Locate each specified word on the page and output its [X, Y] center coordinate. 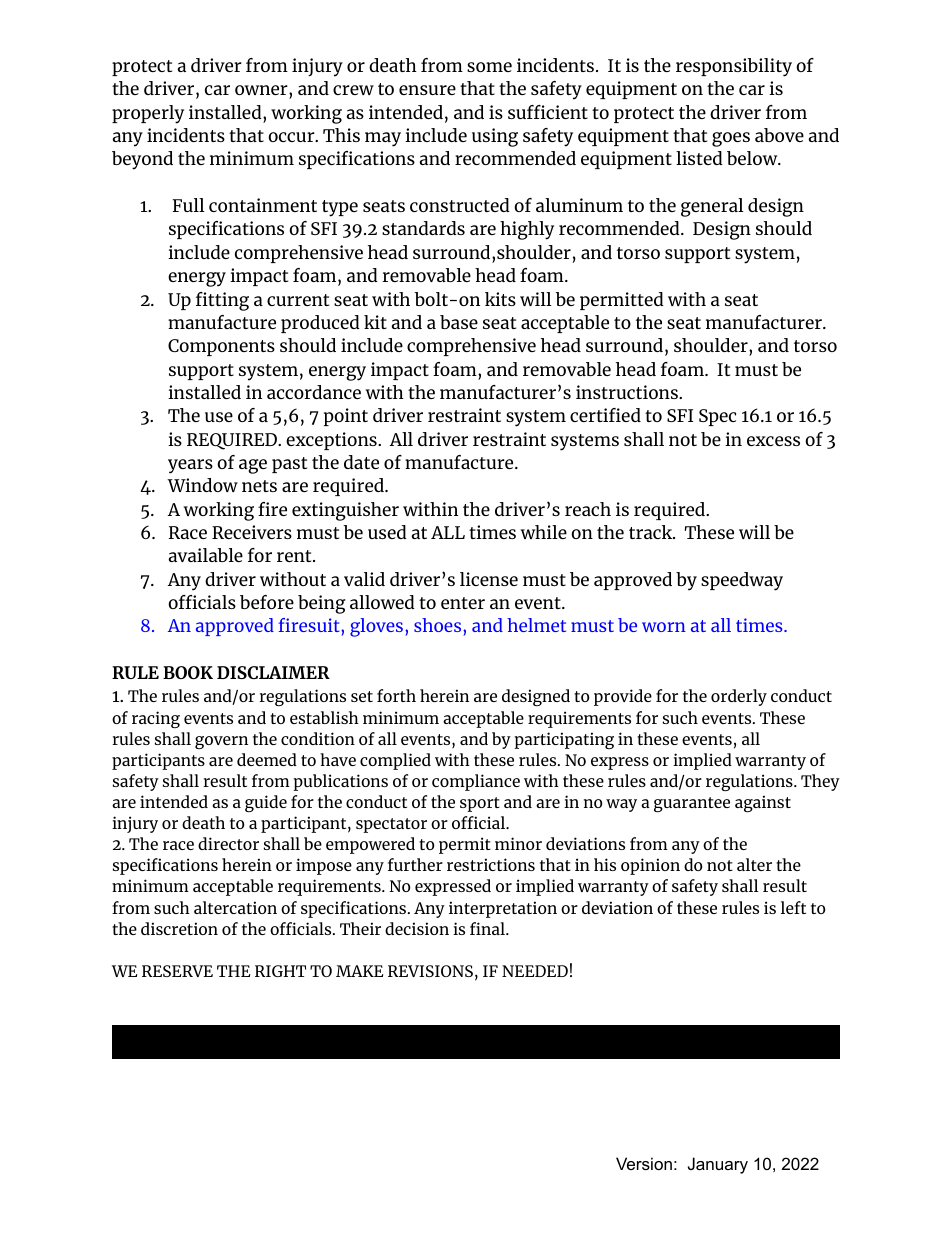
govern [221, 742]
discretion [179, 928]
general [712, 207]
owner [262, 90]
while [544, 532]
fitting [222, 301]
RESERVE [177, 971]
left [793, 907]
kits [500, 299]
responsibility [734, 67]
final [488, 928]
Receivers [252, 532]
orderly [739, 697]
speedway [742, 581]
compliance [476, 782]
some [489, 67]
